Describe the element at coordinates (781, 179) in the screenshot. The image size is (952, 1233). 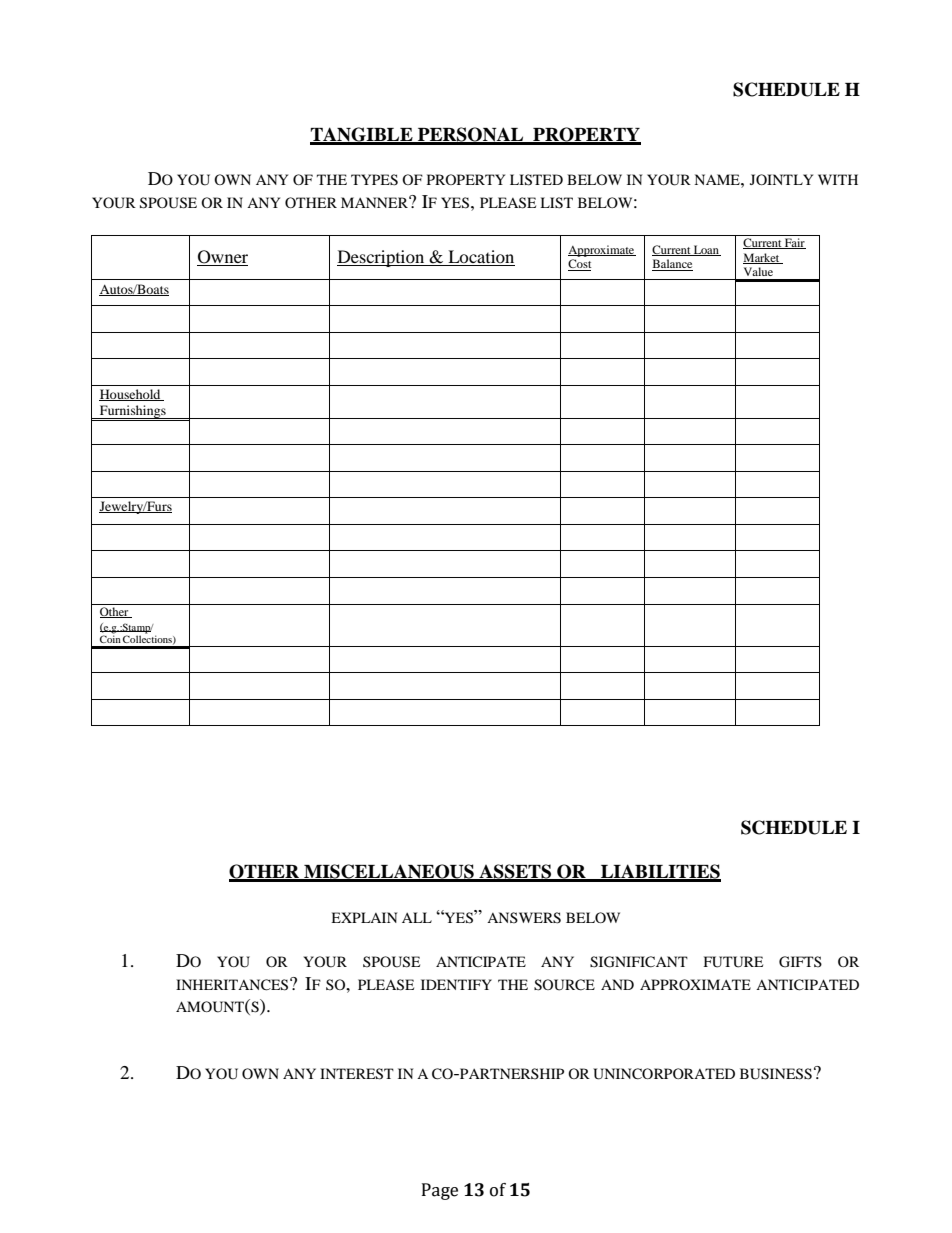
I see `JOINTLY` at that location.
